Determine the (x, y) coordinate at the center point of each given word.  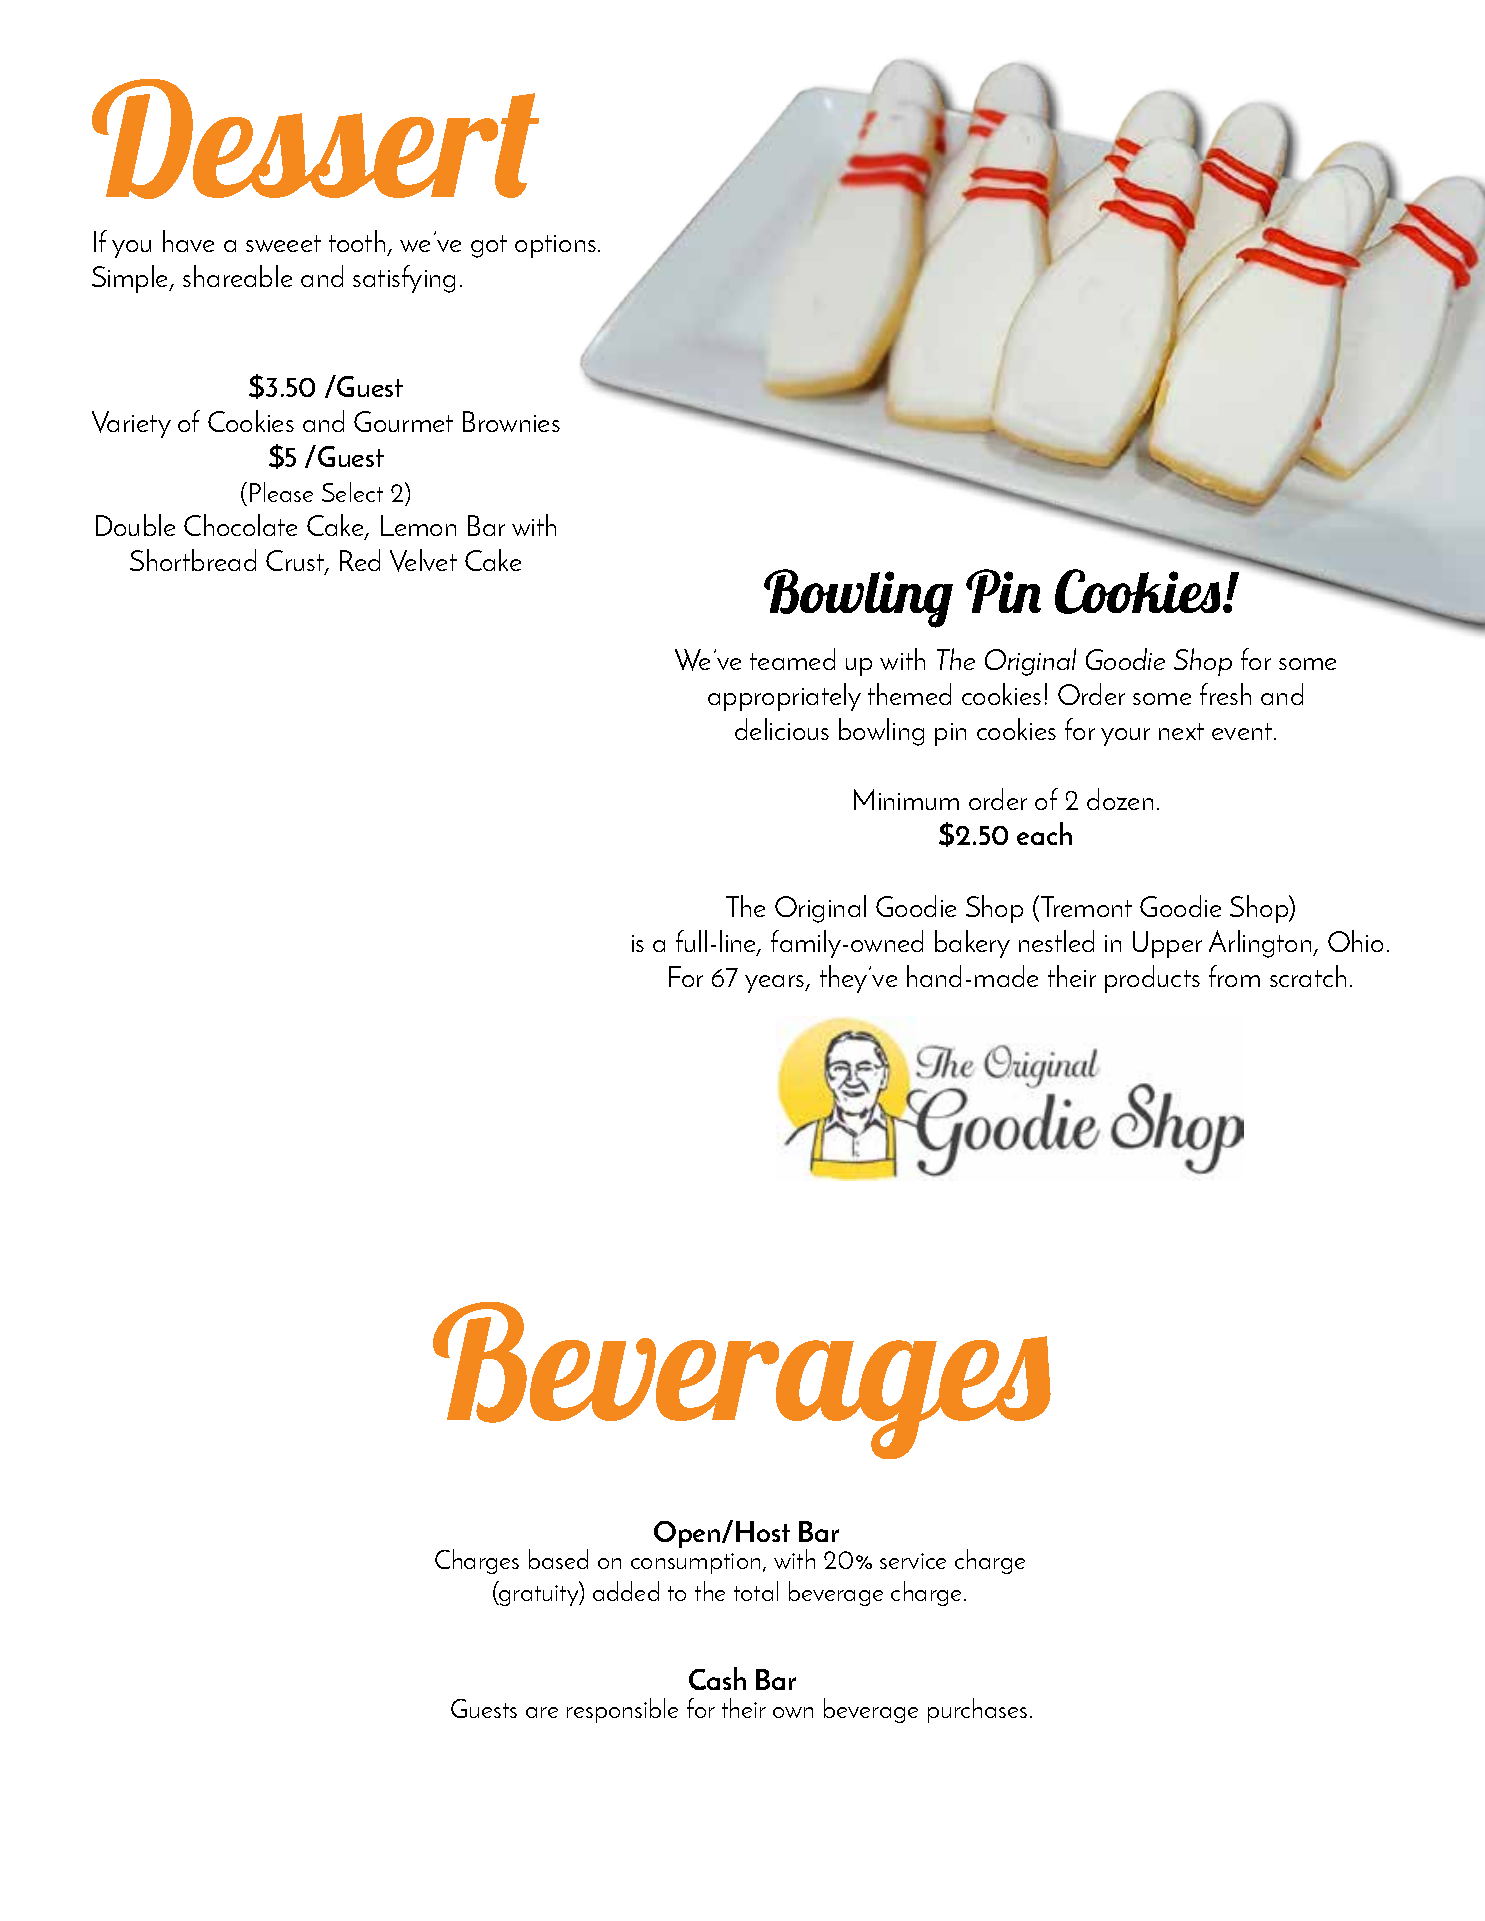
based (558, 1559)
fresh (1225, 694)
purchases (977, 1710)
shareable (237, 276)
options (555, 246)
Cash (717, 1678)
